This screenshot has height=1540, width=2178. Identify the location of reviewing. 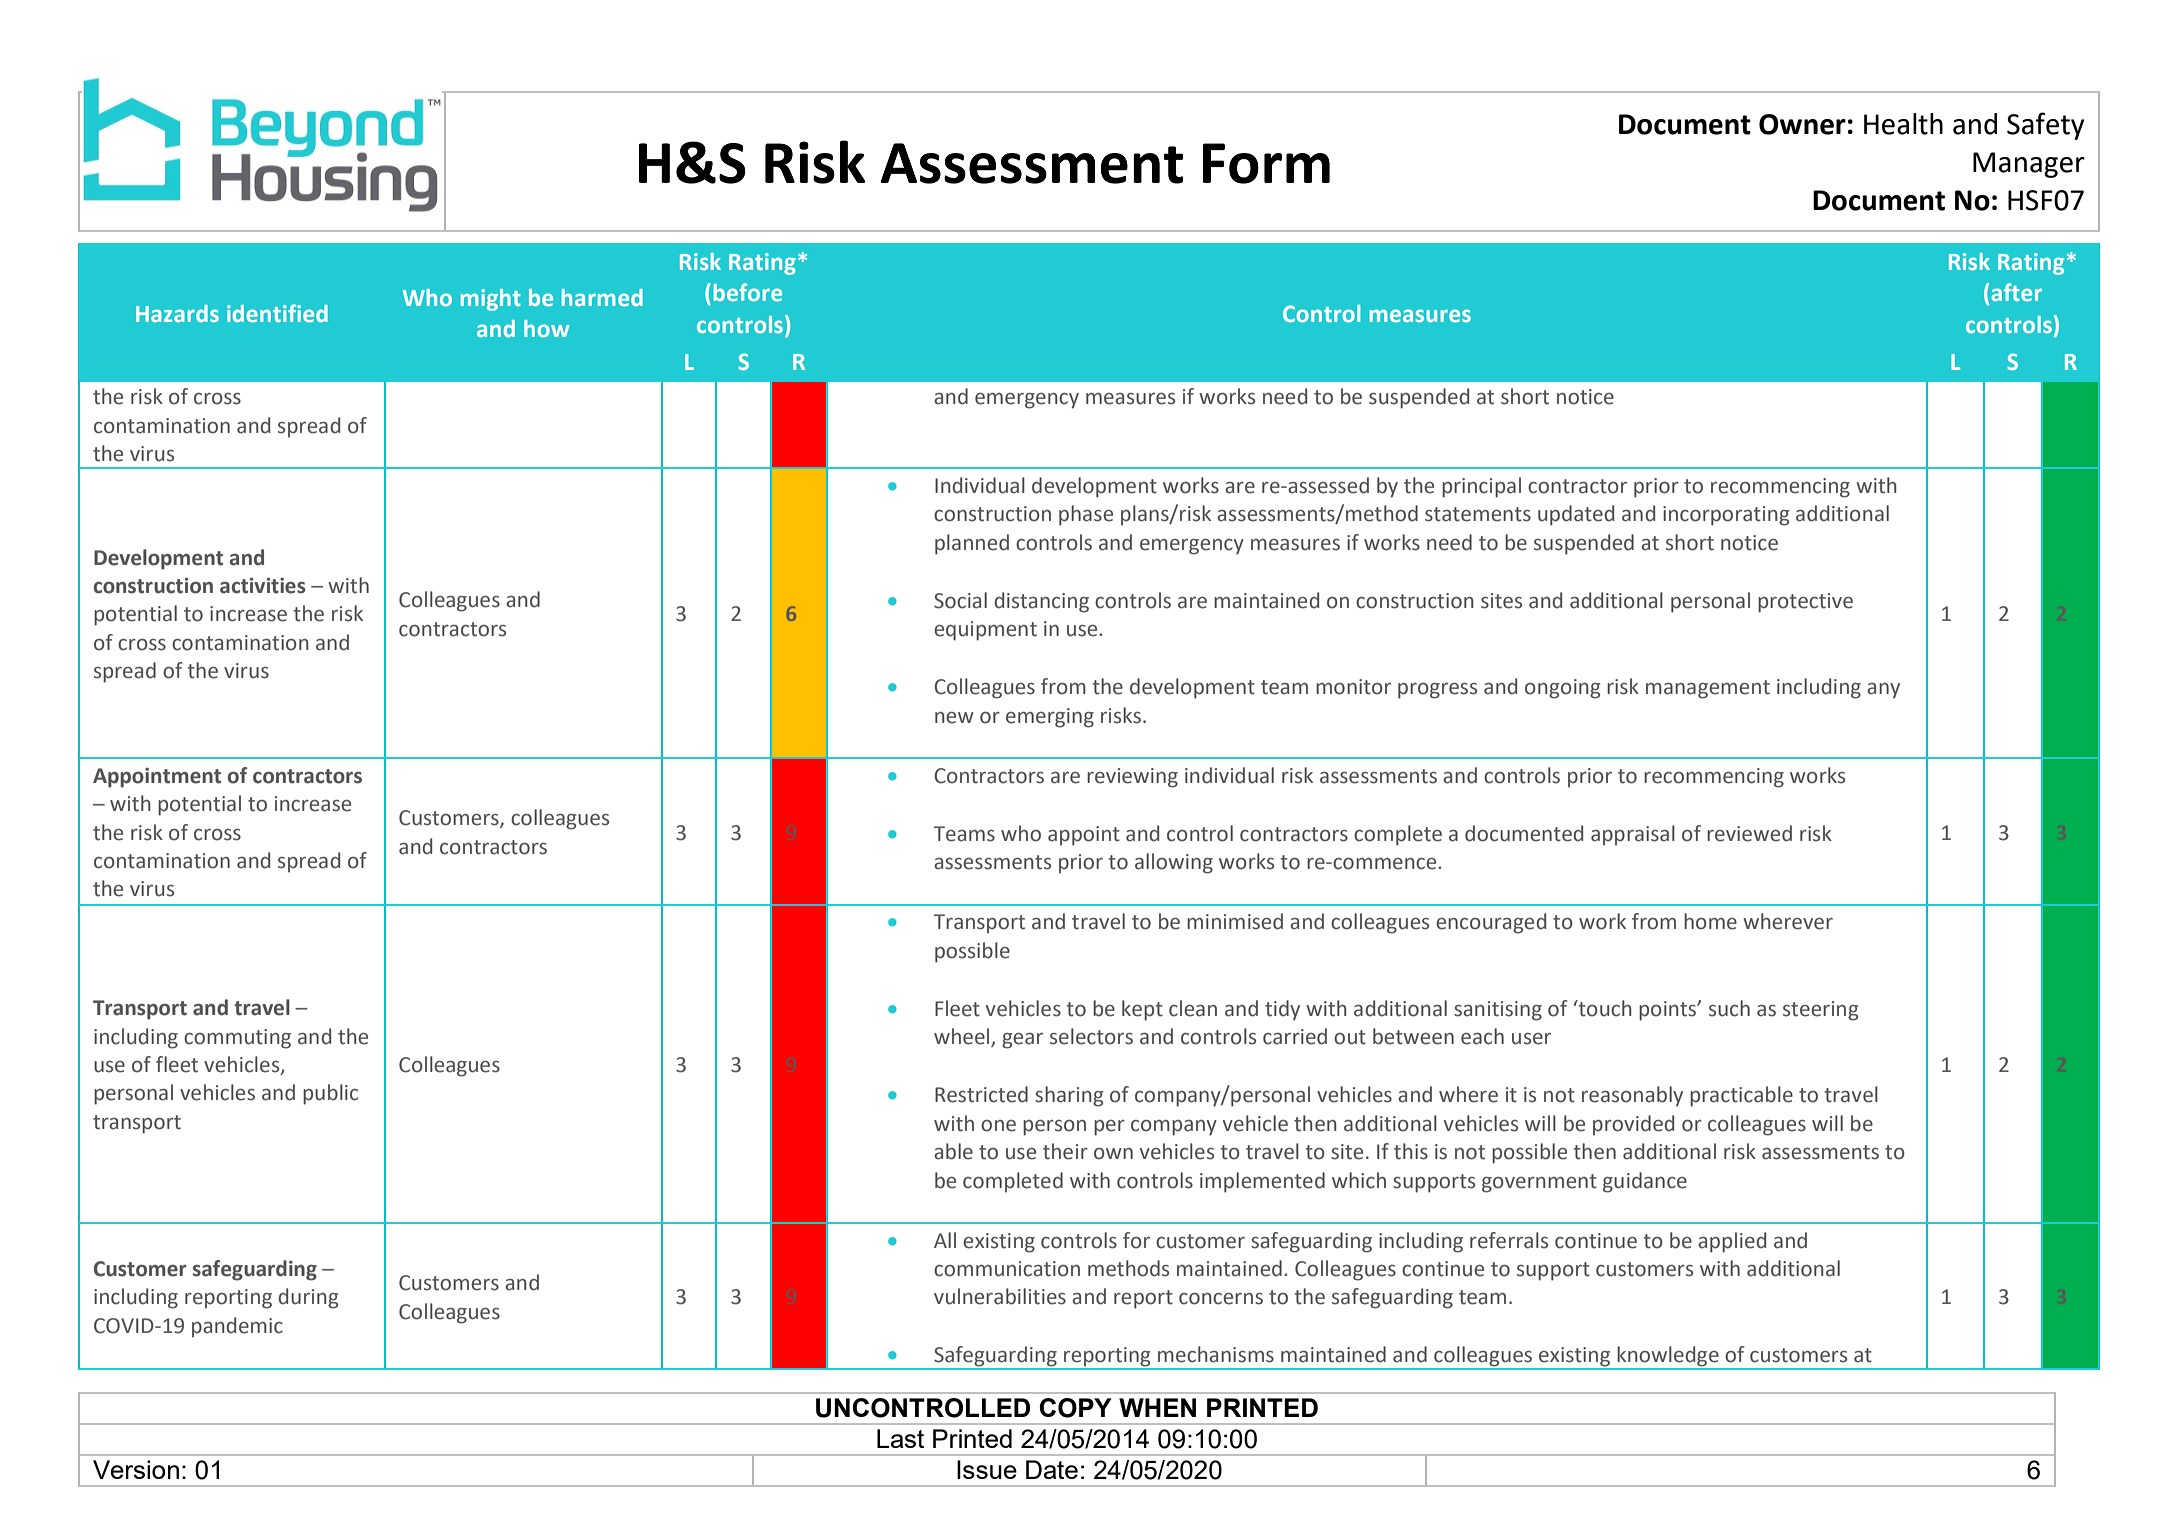
(1132, 778).
